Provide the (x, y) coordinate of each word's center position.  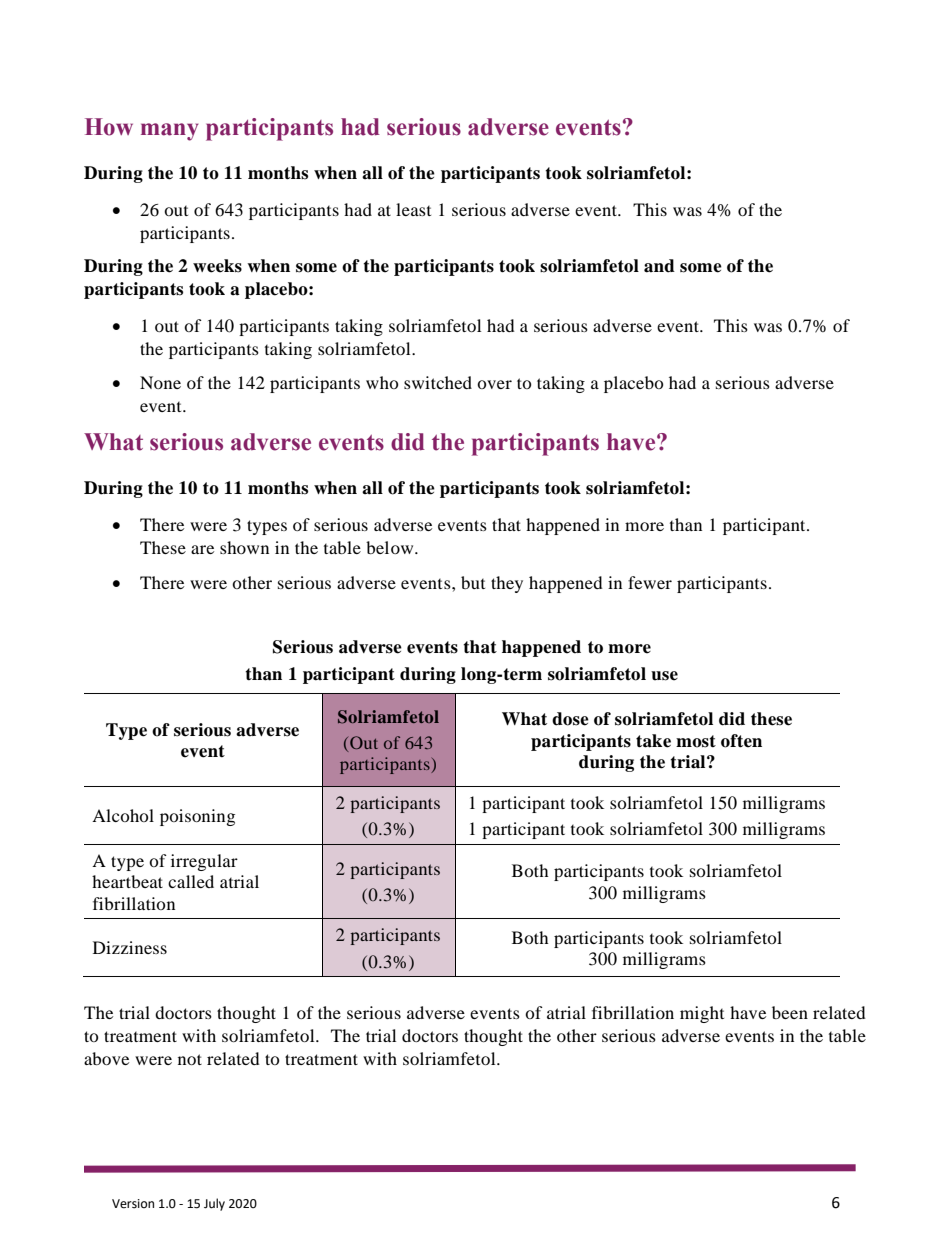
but (473, 582)
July (214, 1204)
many (170, 132)
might (702, 1014)
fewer (650, 582)
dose (570, 719)
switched (438, 382)
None (160, 382)
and (659, 266)
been (790, 1012)
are (202, 549)
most (696, 741)
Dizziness (130, 947)
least (413, 209)
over (494, 384)
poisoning (197, 817)
